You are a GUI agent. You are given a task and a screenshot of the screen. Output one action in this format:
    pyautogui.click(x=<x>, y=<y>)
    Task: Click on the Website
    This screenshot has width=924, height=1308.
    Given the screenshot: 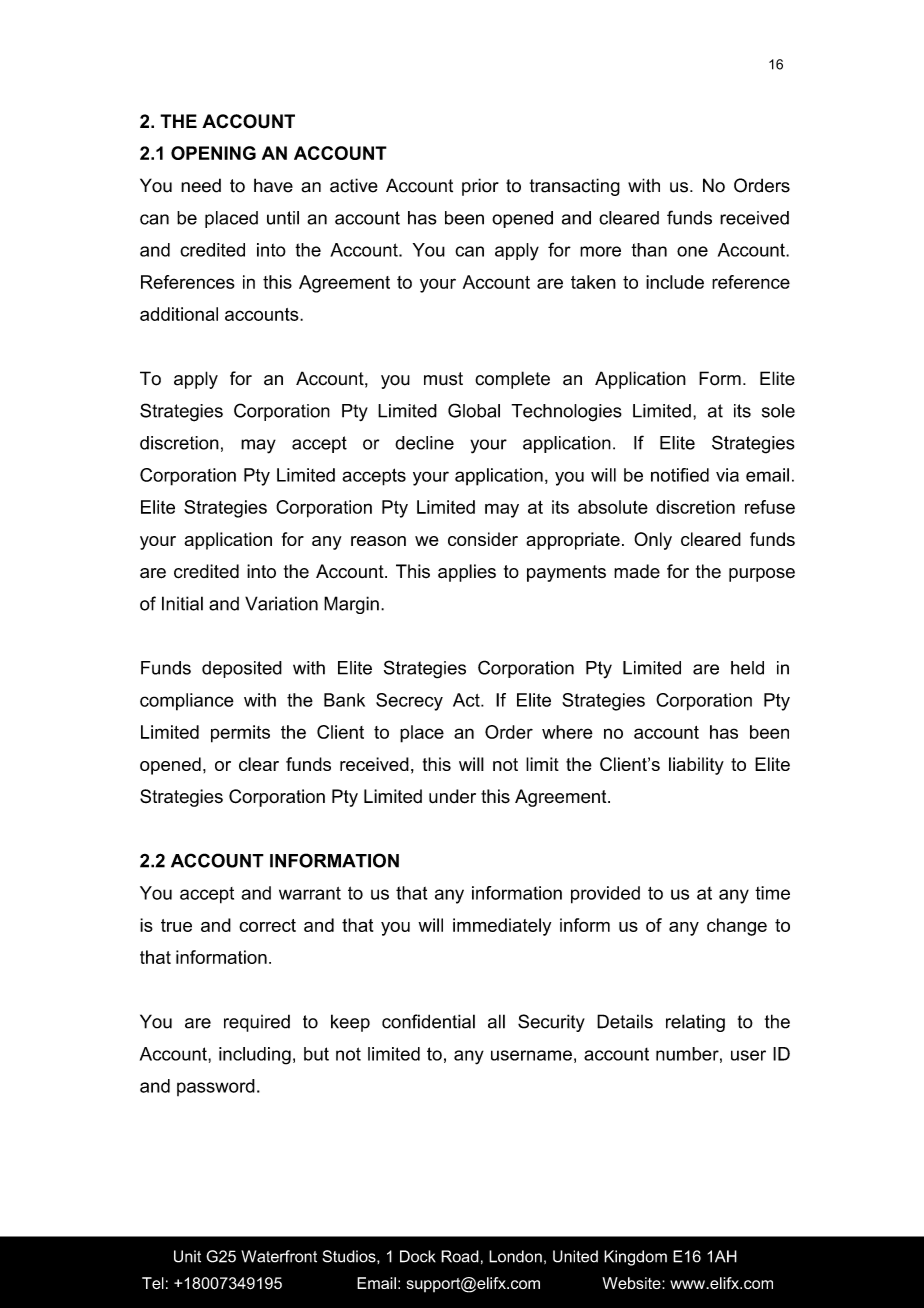 What is the action you would take?
    pyautogui.click(x=632, y=1283)
